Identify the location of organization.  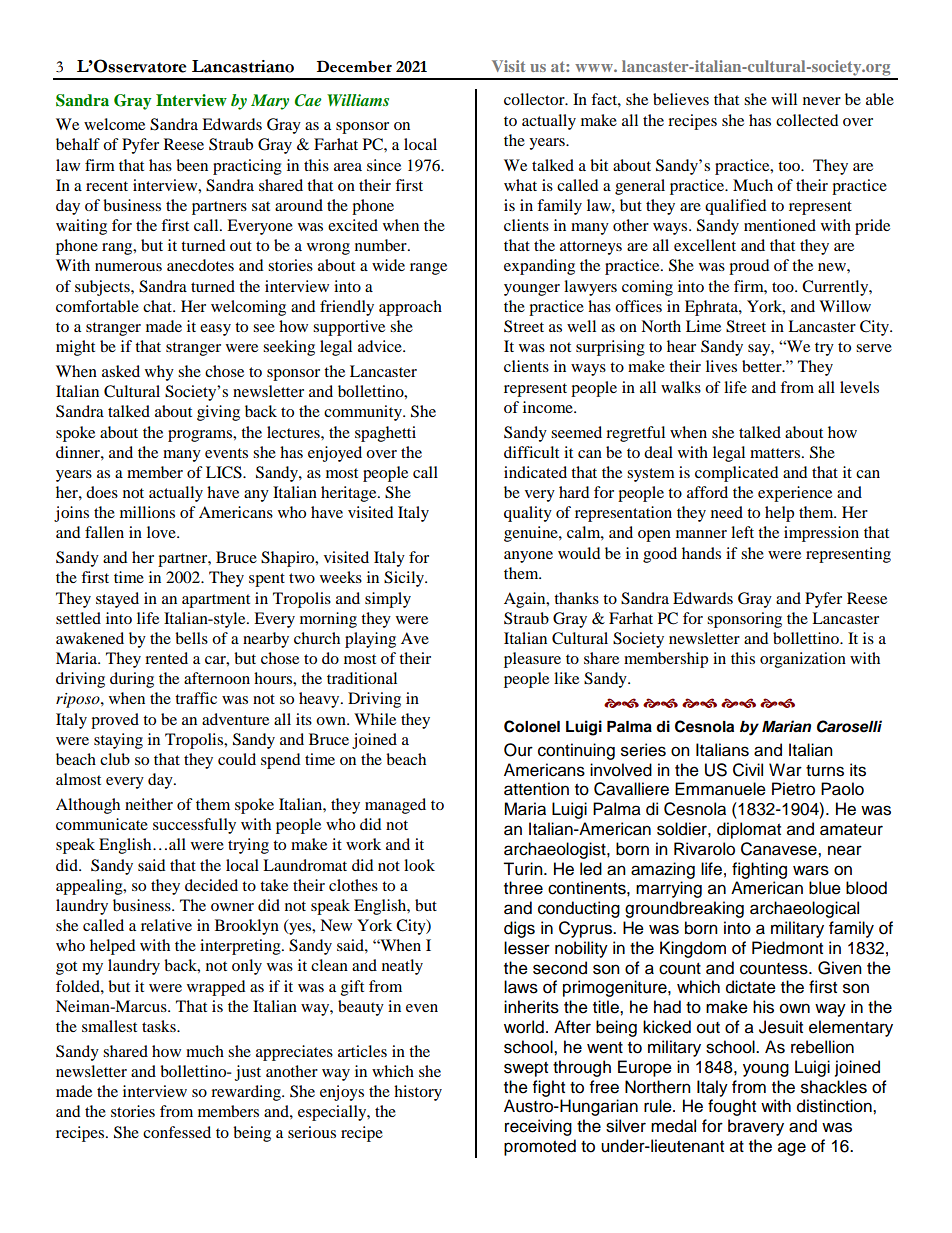
(803, 660).
